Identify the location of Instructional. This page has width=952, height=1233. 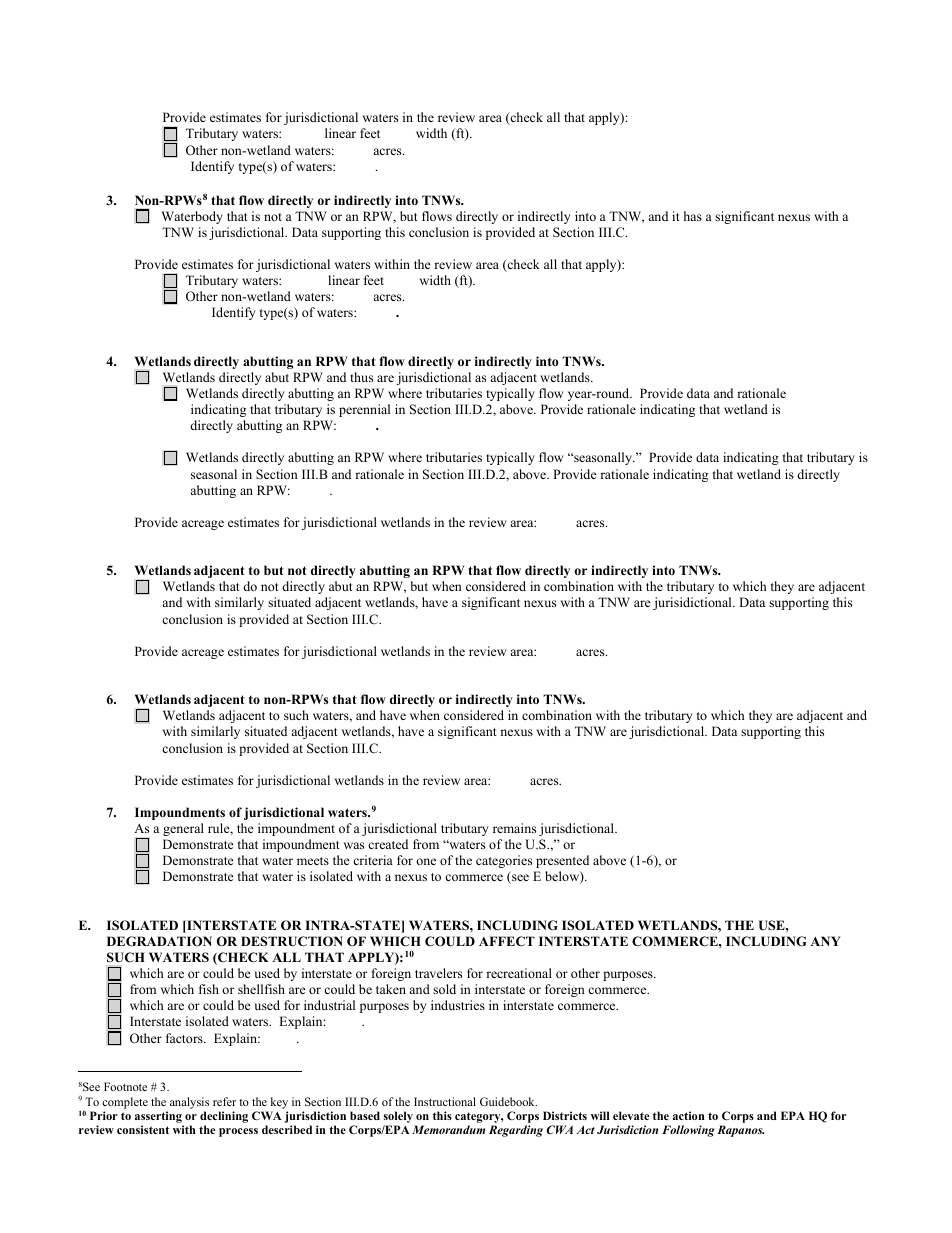
(445, 1101).
